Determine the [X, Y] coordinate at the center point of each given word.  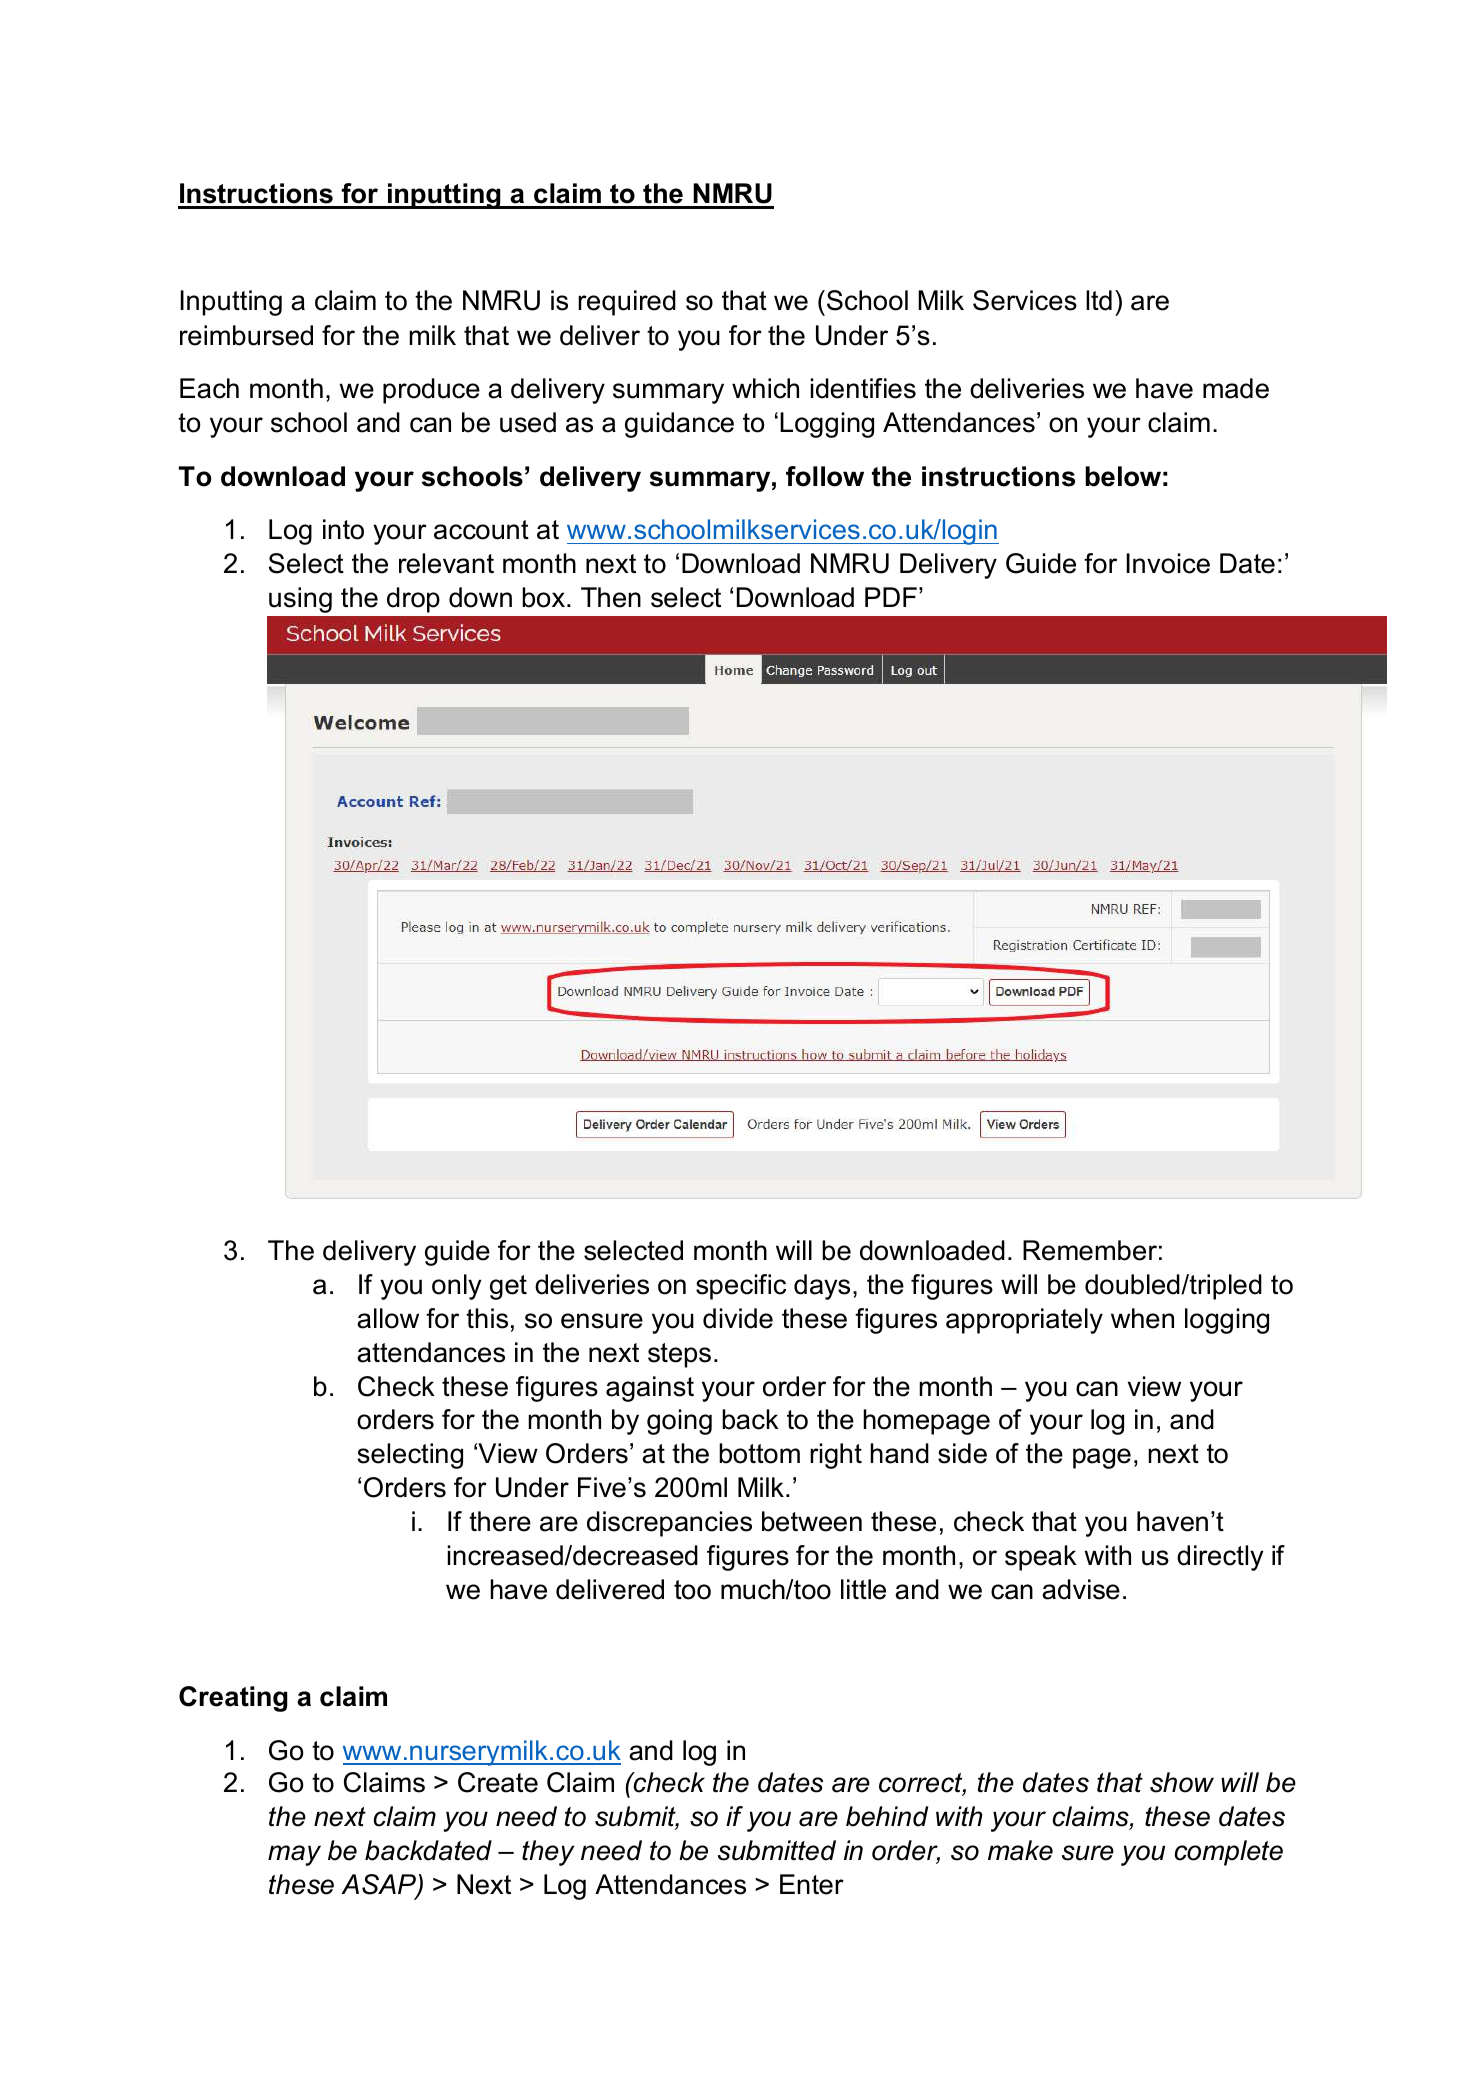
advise [1081, 1589]
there [500, 1521]
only [456, 1287]
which [765, 388]
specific [741, 1287]
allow [388, 1318]
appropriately [1024, 1321]
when [1142, 1318]
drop [413, 600]
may [294, 1855]
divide [738, 1318]
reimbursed [246, 335]
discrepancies [669, 1524]
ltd [1099, 300]
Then [611, 597]
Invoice [1168, 563]
